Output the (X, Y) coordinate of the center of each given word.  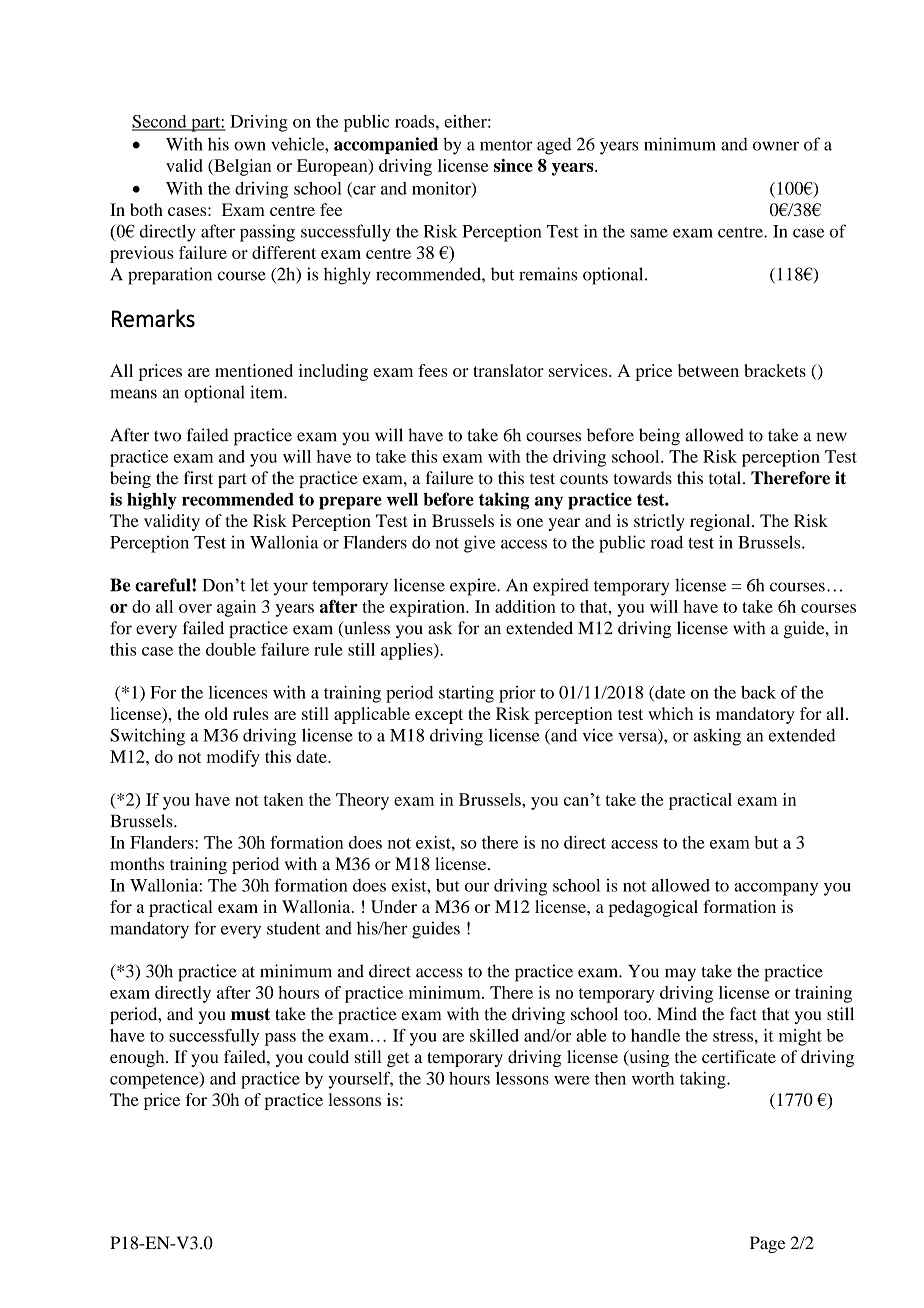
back (758, 692)
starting (466, 694)
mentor (506, 145)
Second (160, 122)
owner (776, 146)
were (572, 1080)
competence (155, 1080)
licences (238, 692)
